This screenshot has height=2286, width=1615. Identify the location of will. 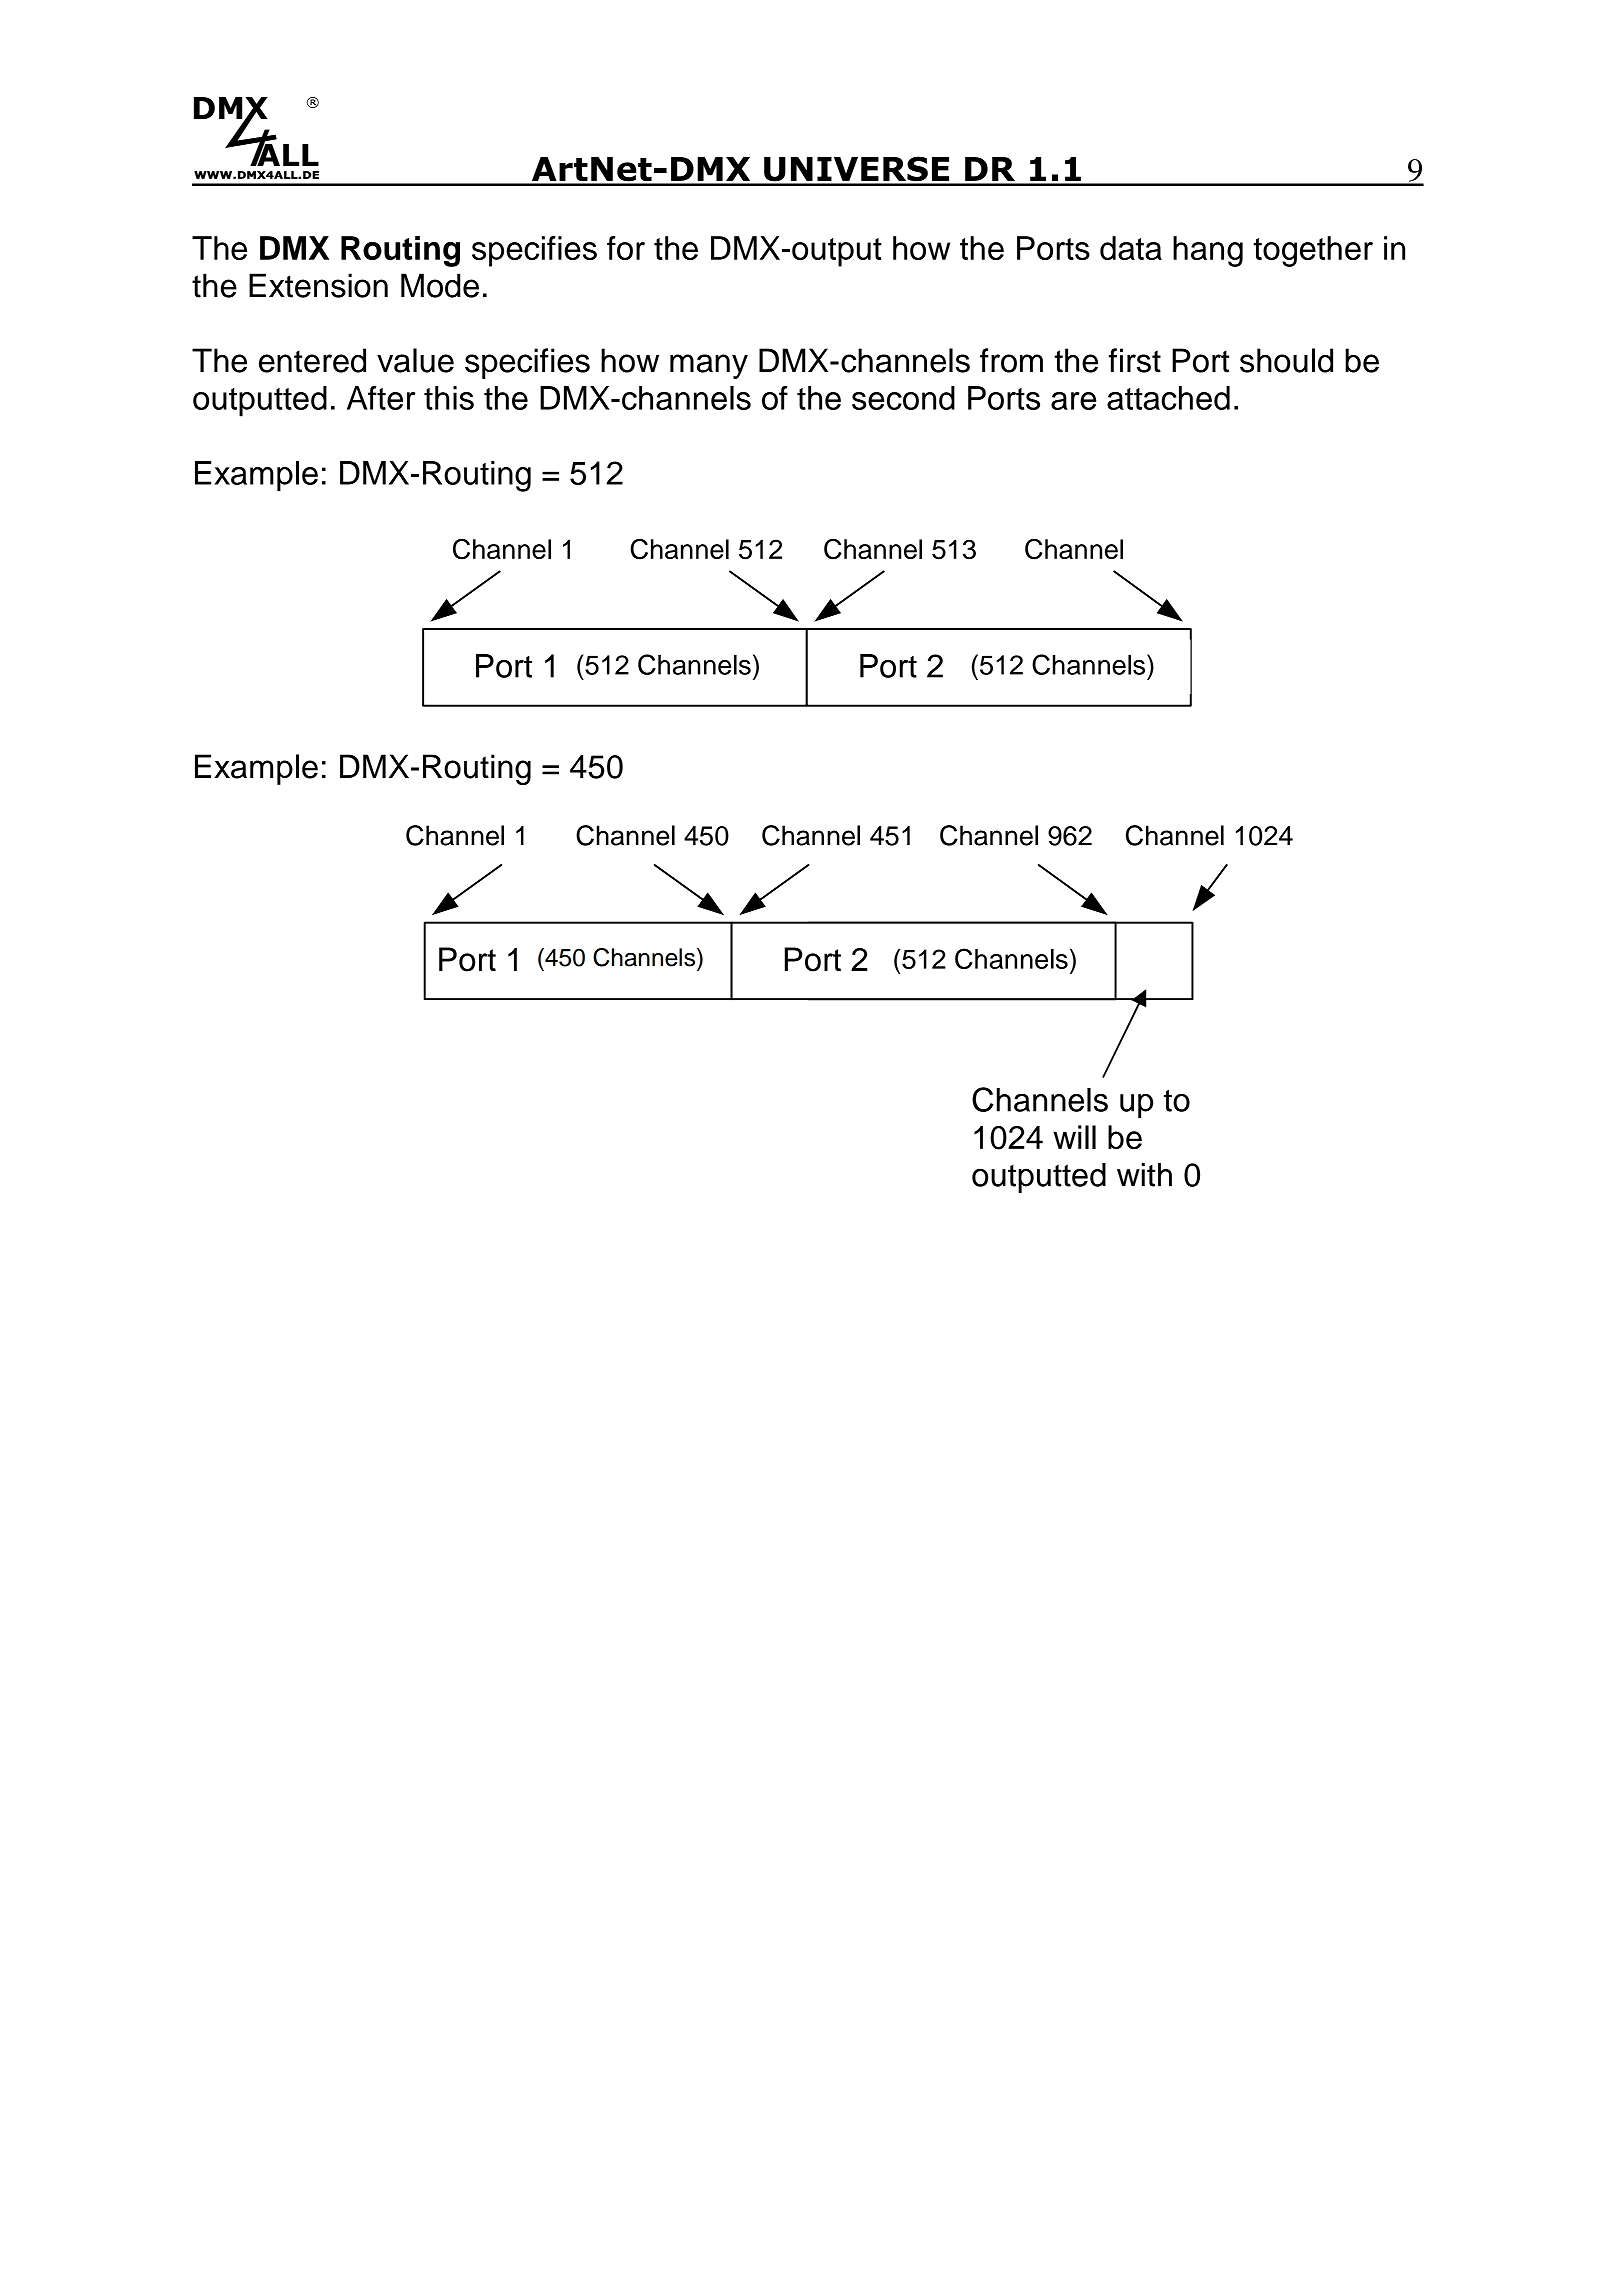
(1074, 1137).
